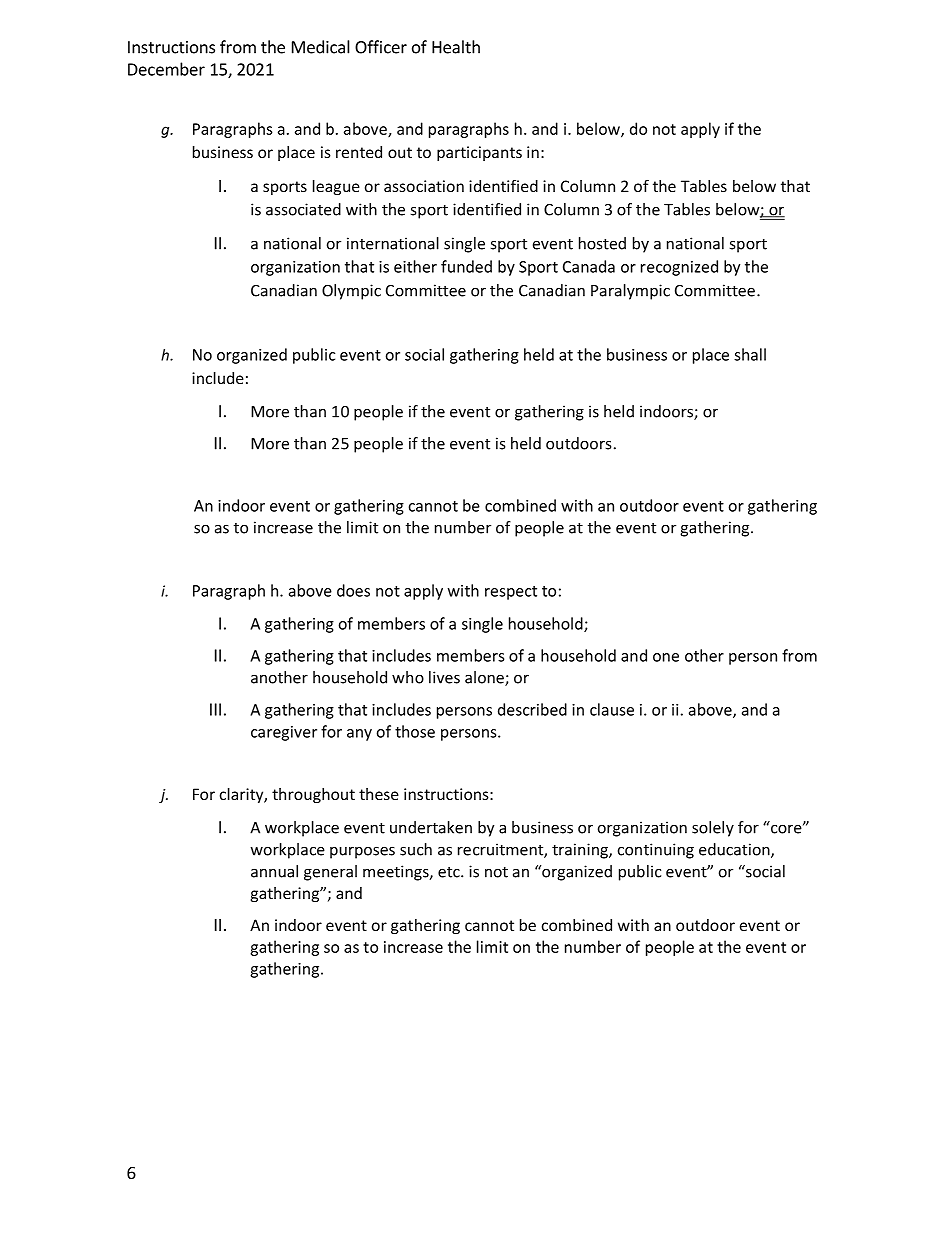  Describe the element at coordinates (656, 851) in the screenshot. I see `continuing` at that location.
